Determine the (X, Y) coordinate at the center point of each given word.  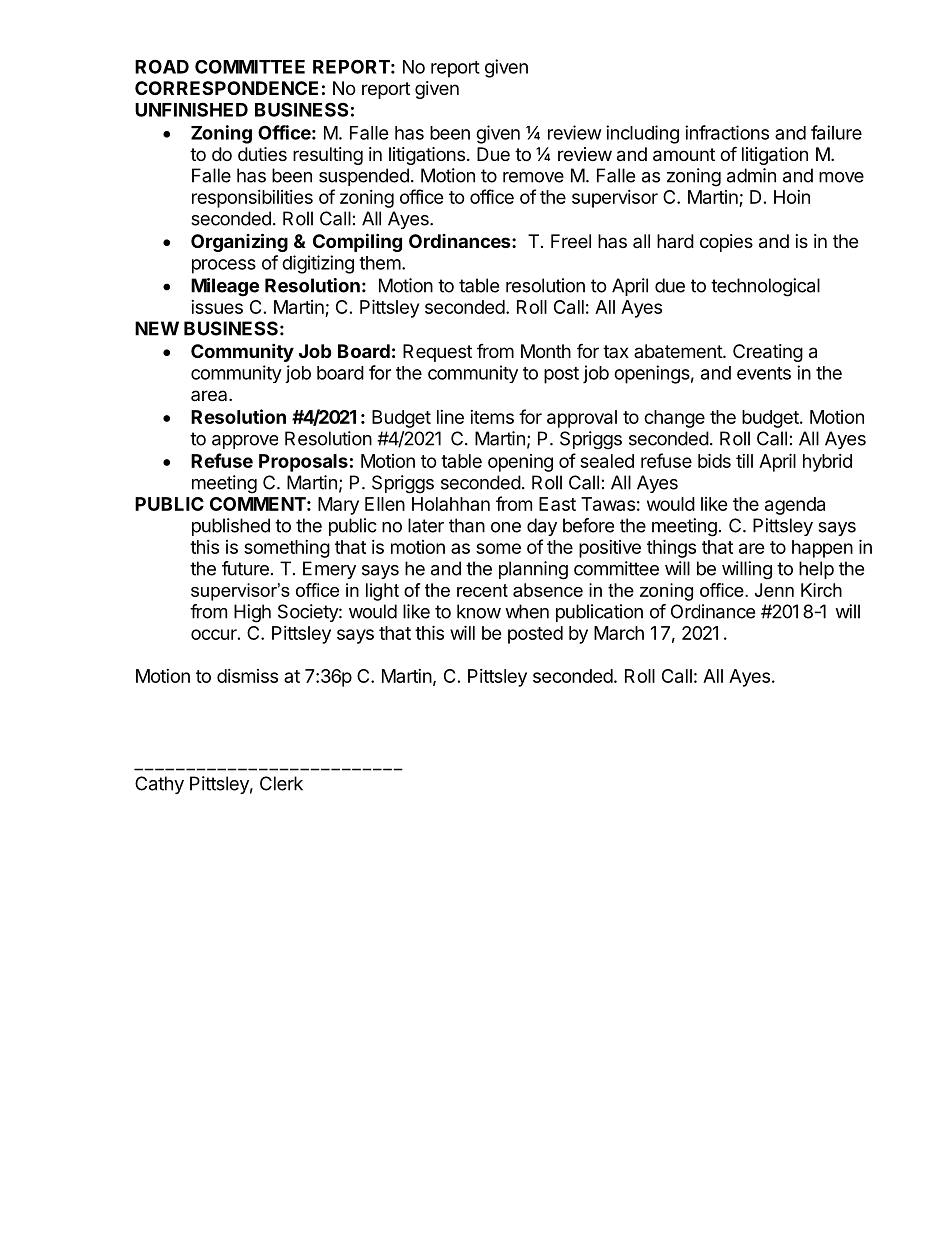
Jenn (774, 590)
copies (726, 243)
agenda (795, 506)
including (642, 134)
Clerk (281, 783)
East (557, 504)
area (210, 395)
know (479, 611)
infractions (727, 132)
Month (546, 351)
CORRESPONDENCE (226, 88)
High (252, 613)
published (231, 527)
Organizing (239, 242)
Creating (768, 353)
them (380, 263)
